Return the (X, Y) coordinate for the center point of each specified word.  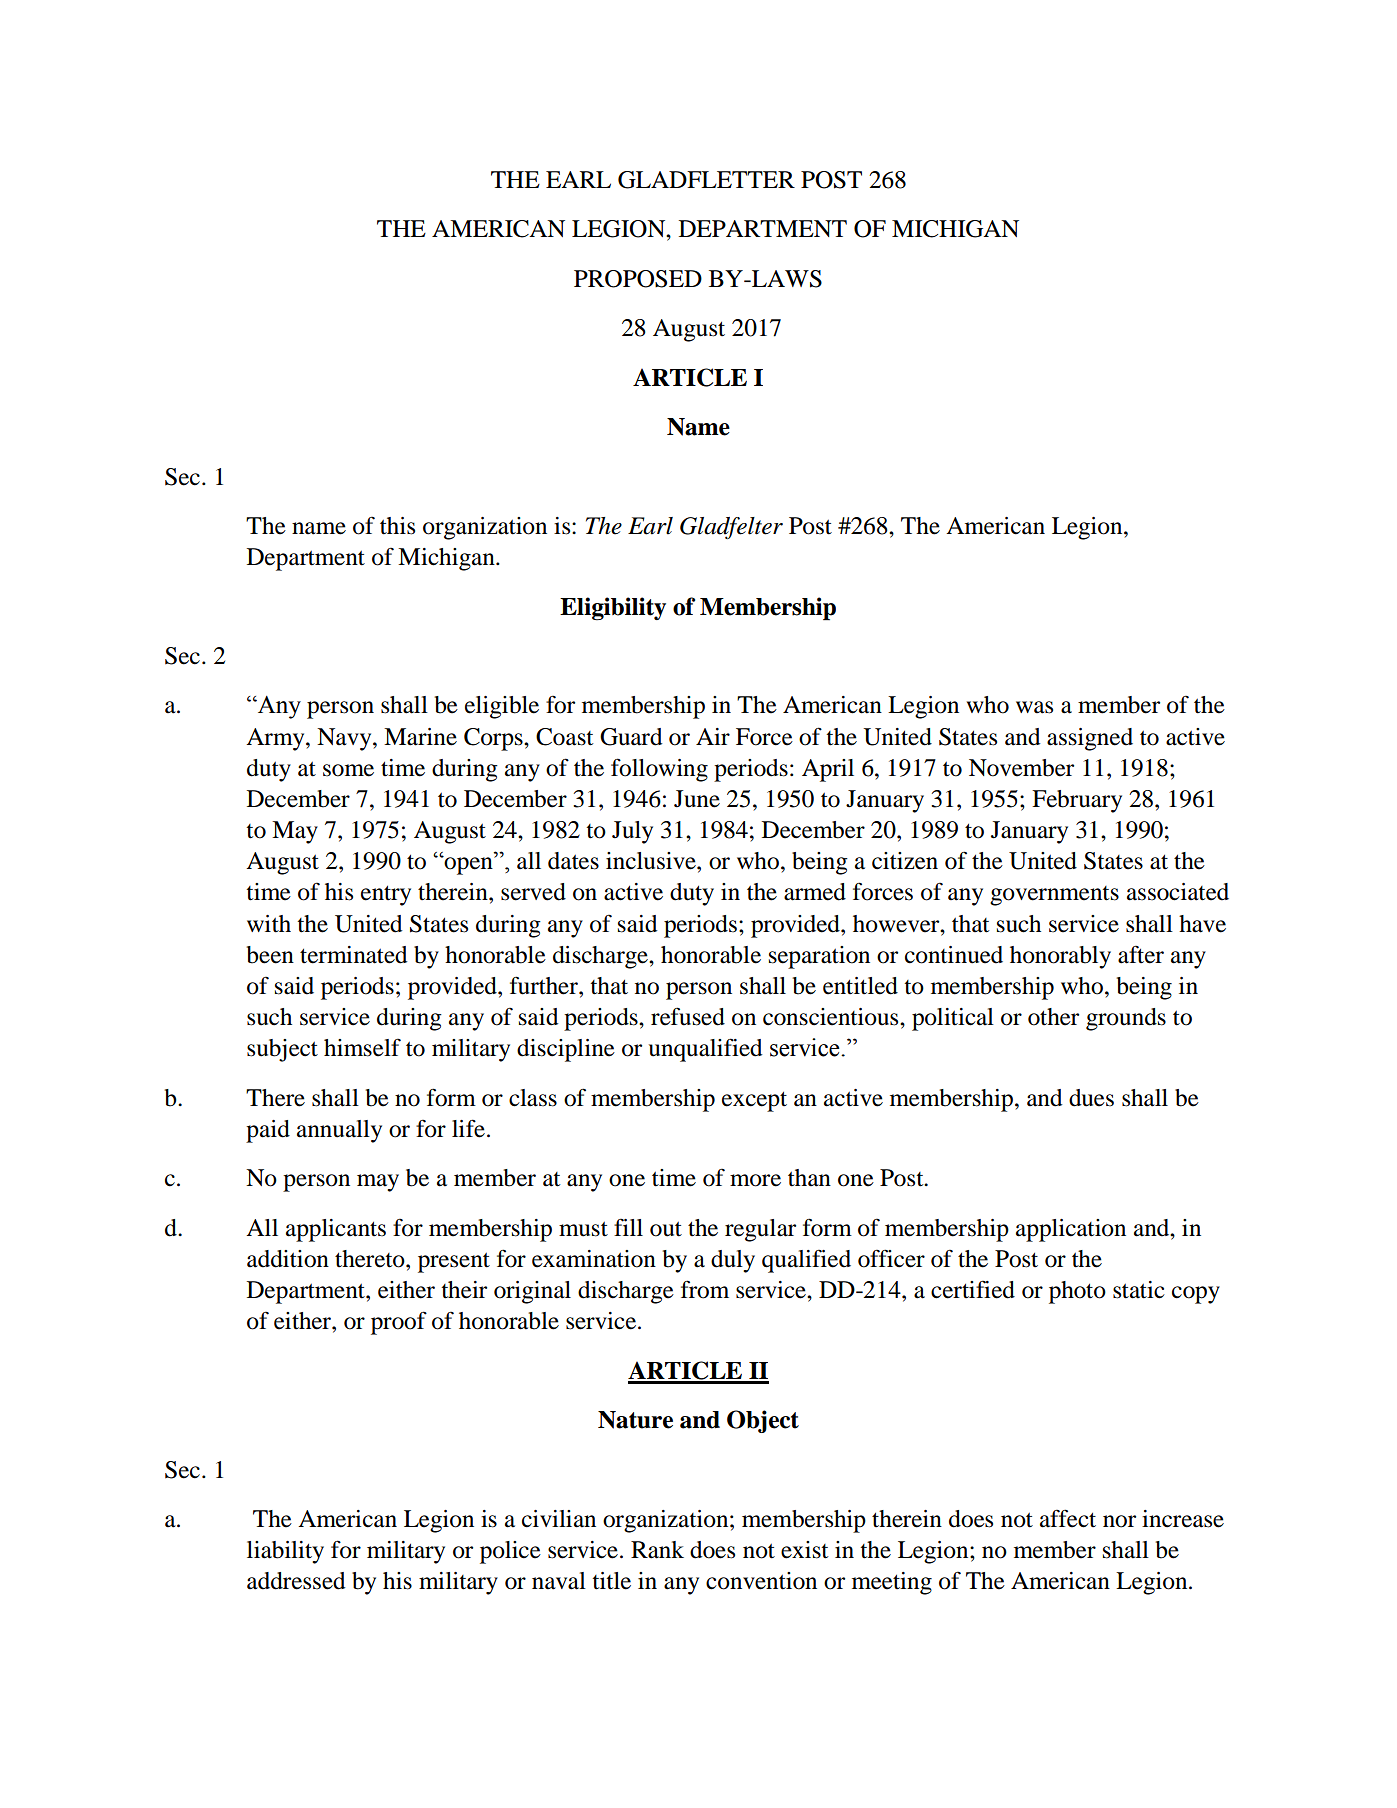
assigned (1090, 739)
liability (285, 1552)
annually (339, 1131)
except (754, 1101)
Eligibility (613, 609)
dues (1091, 1098)
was (1034, 707)
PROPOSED (638, 279)
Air (713, 736)
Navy (345, 739)
